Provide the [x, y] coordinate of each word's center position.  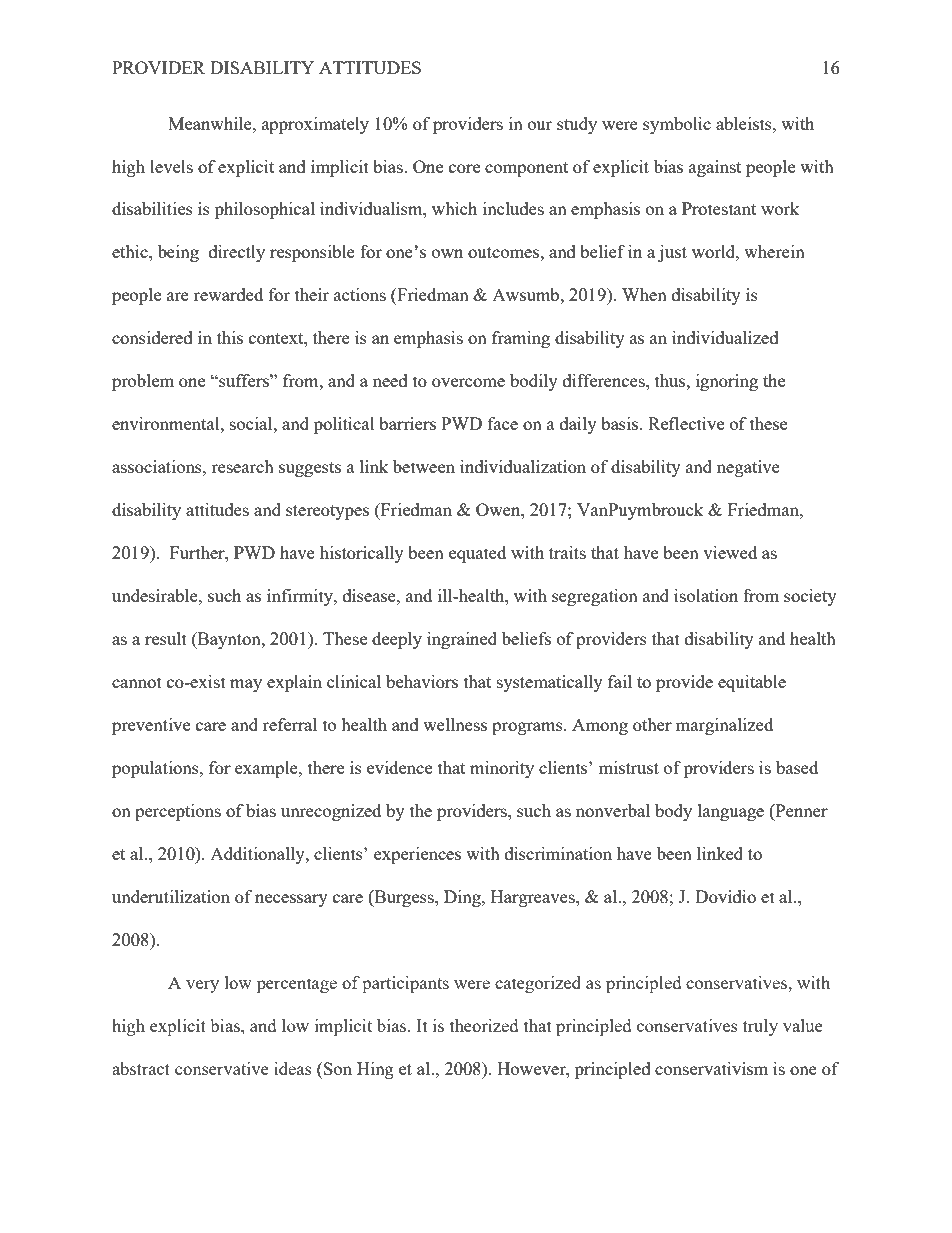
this [230, 337]
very [202, 986]
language [731, 812]
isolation [706, 595]
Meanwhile [211, 123]
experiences [417, 855]
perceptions [178, 812]
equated [477, 554]
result [166, 638]
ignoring [727, 382]
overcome [468, 382]
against [715, 168]
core [464, 168]
